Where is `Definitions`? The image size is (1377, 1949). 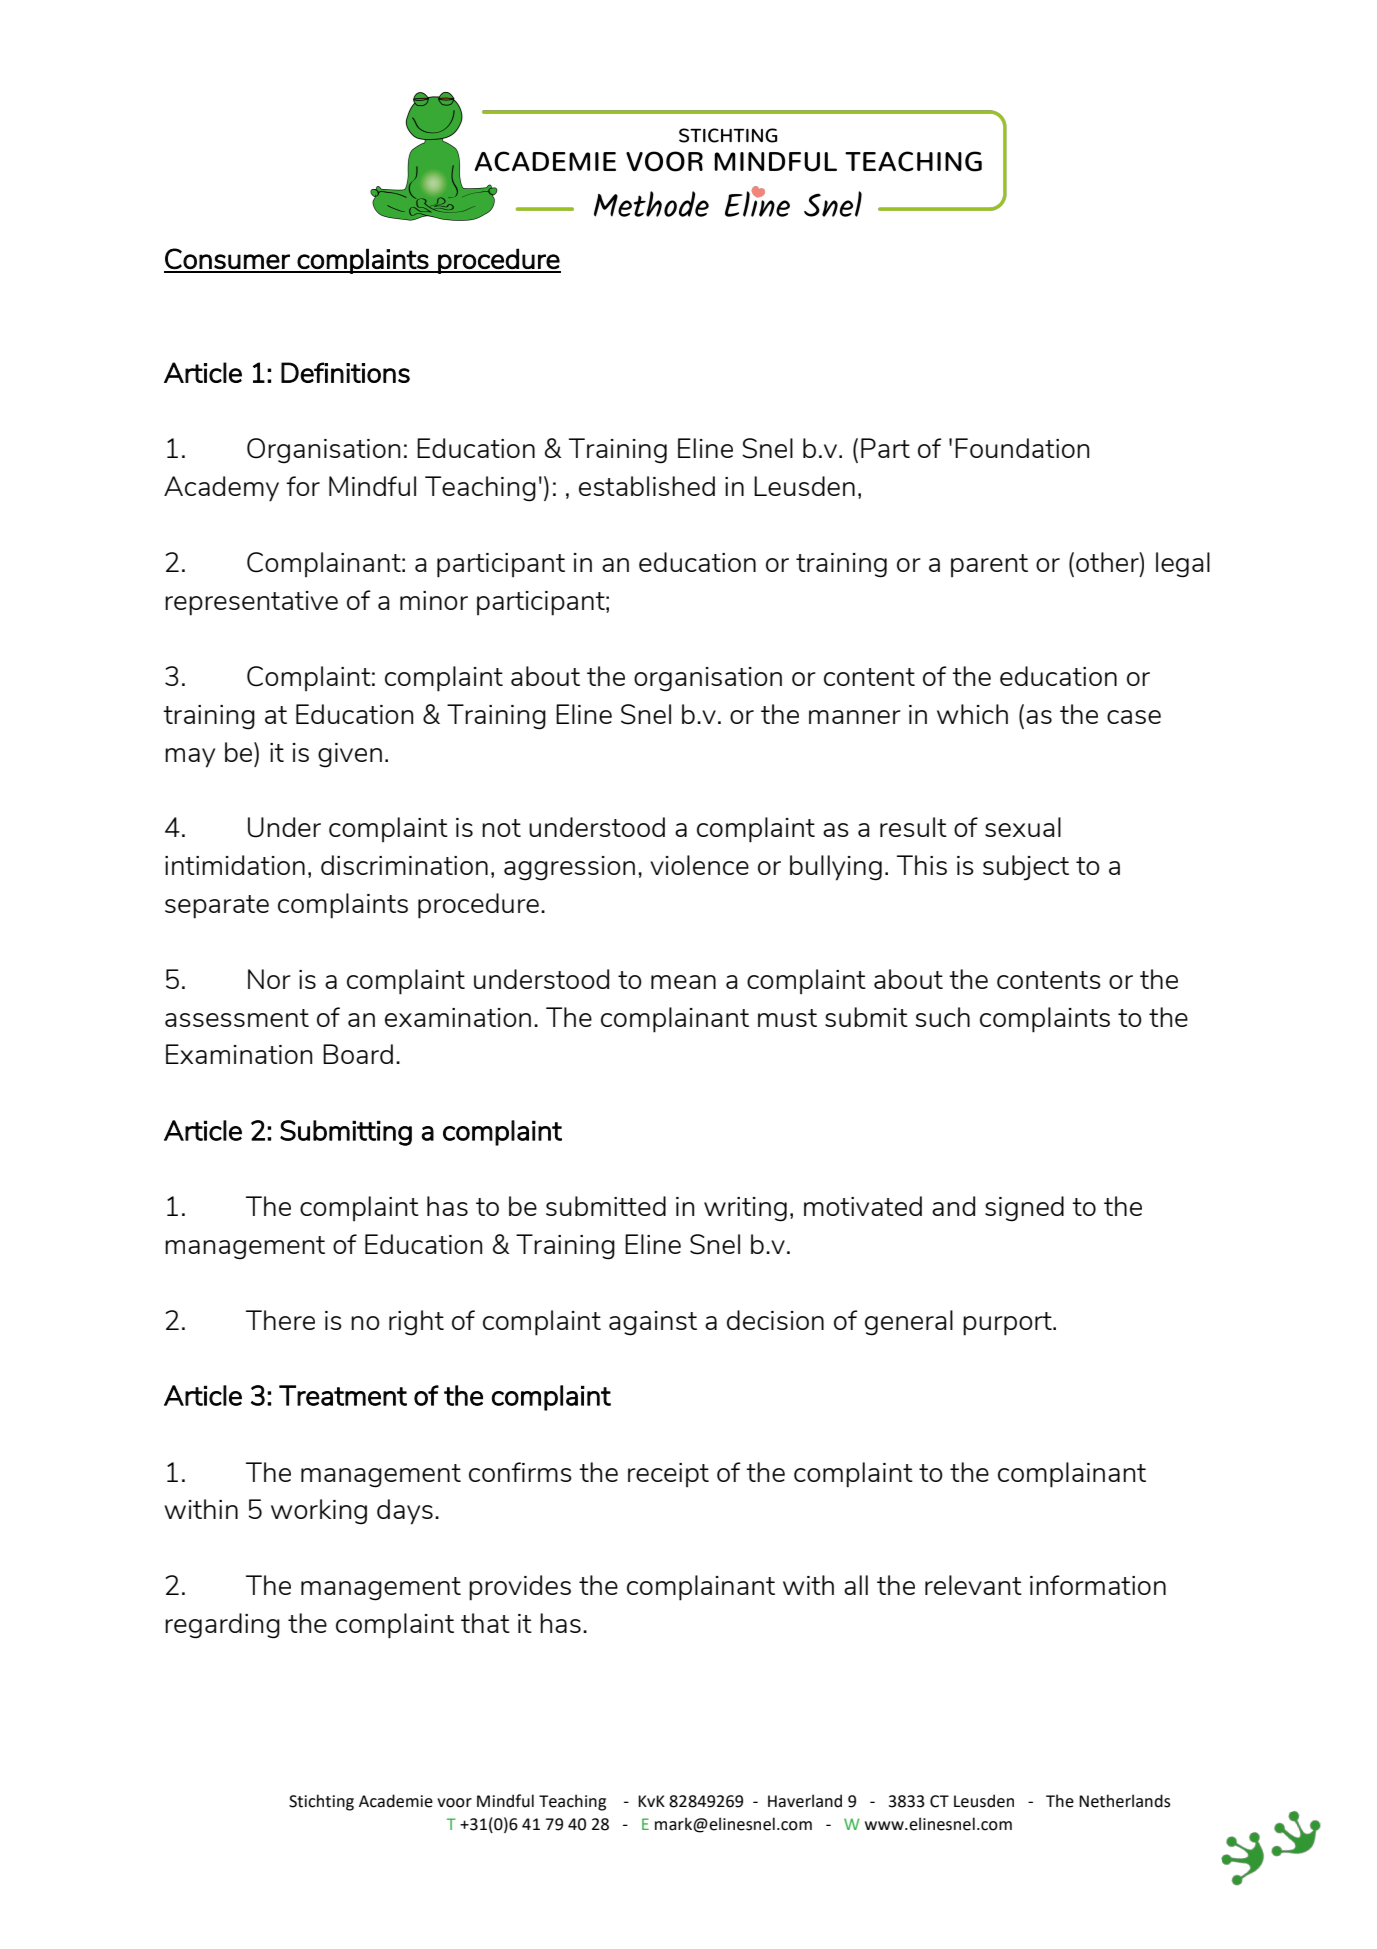
Definitions is located at coordinates (345, 372).
